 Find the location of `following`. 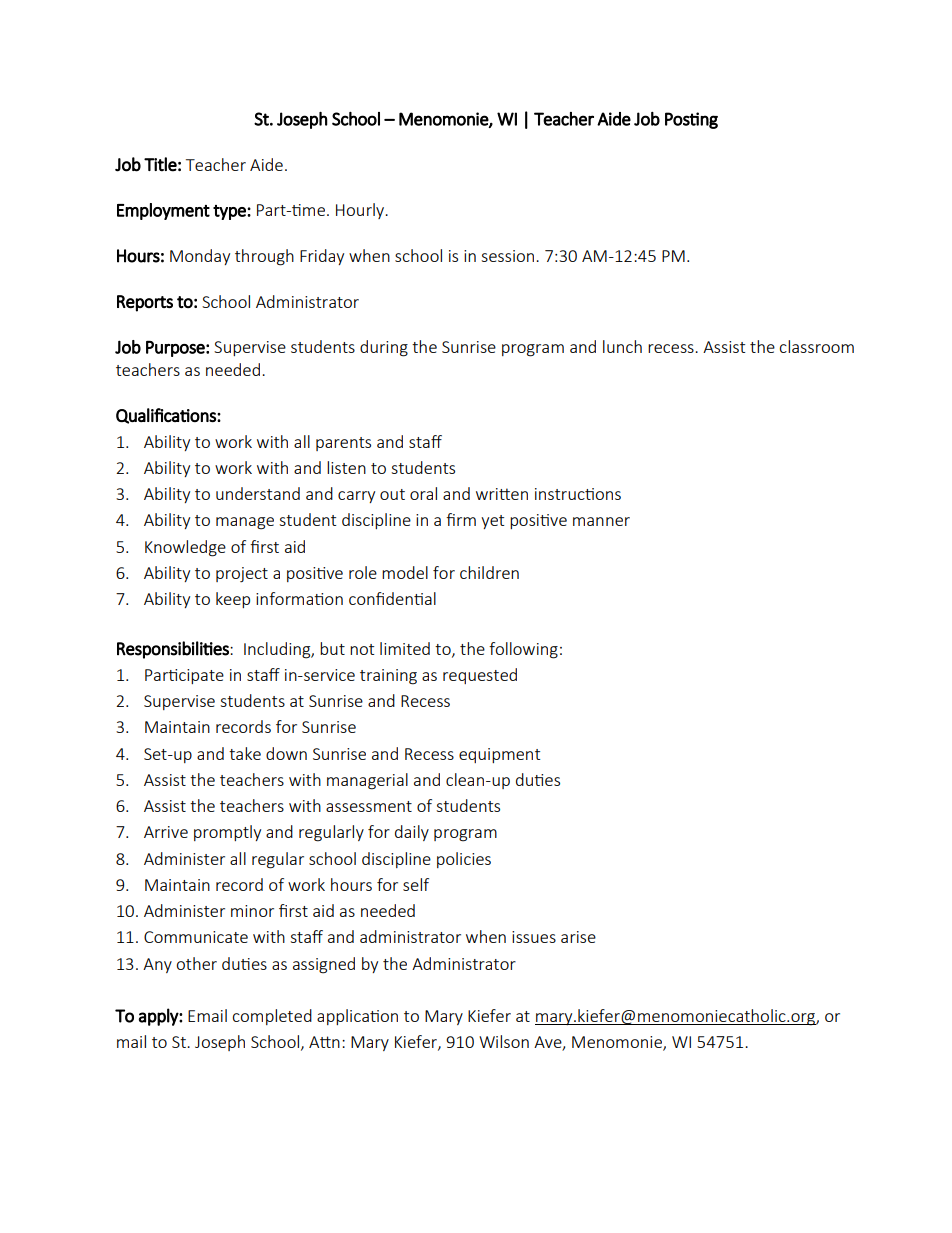

following is located at coordinates (523, 650).
